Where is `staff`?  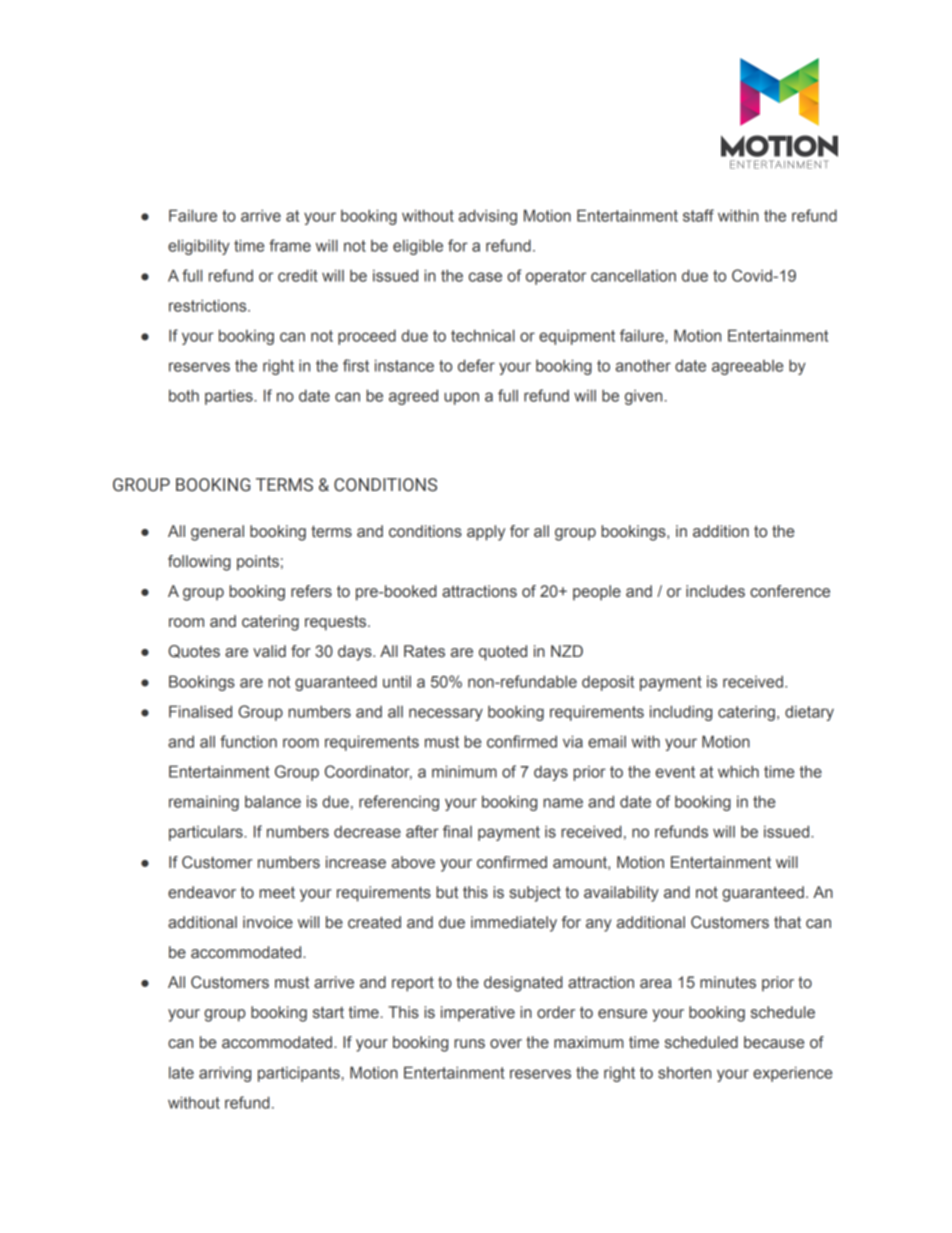
staff is located at coordinates (698, 215).
